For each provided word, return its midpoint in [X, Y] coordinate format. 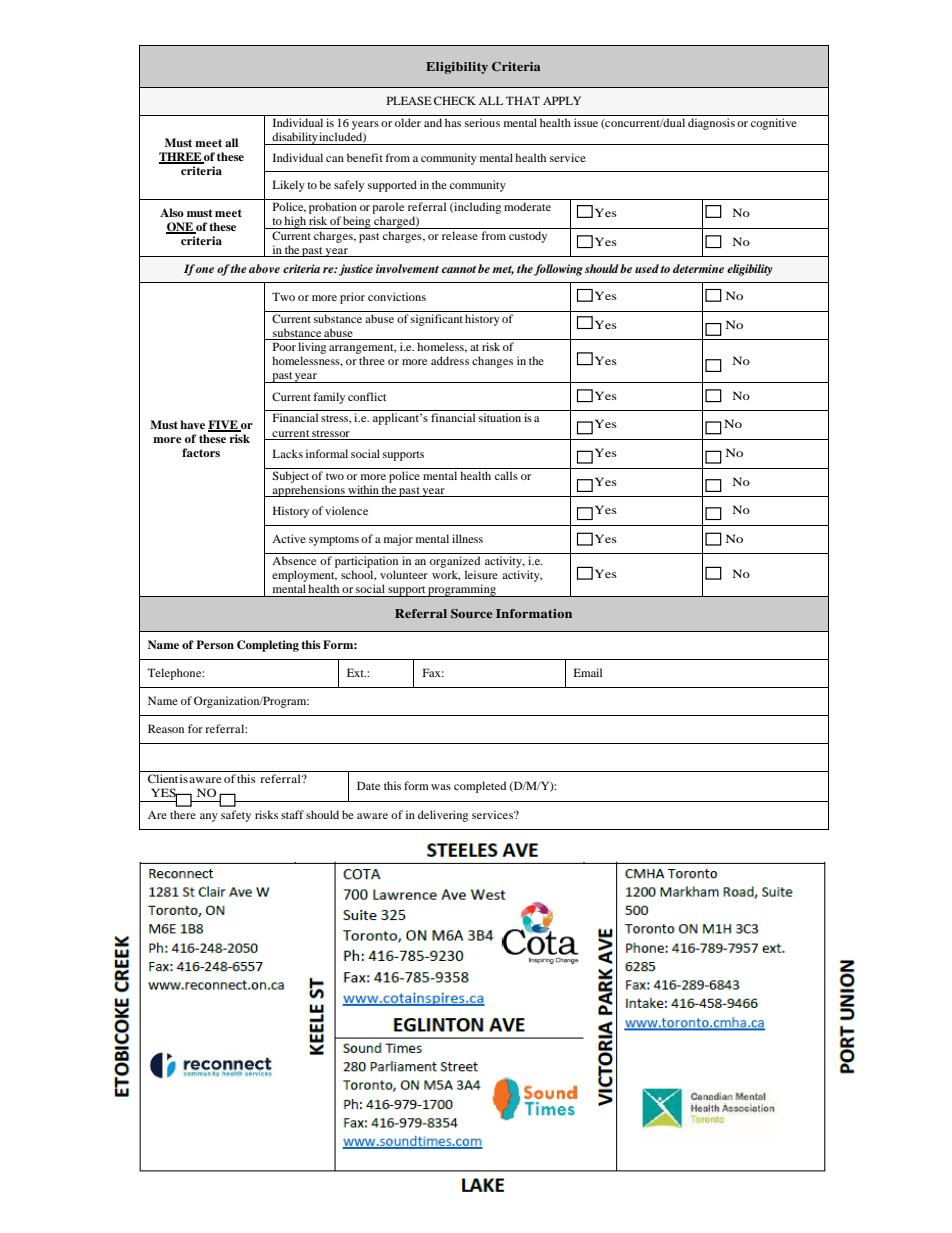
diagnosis [711, 124]
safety [236, 816]
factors [201, 452]
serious [482, 122]
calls [506, 475]
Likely [289, 186]
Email [588, 672]
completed [480, 787]
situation [500, 417]
